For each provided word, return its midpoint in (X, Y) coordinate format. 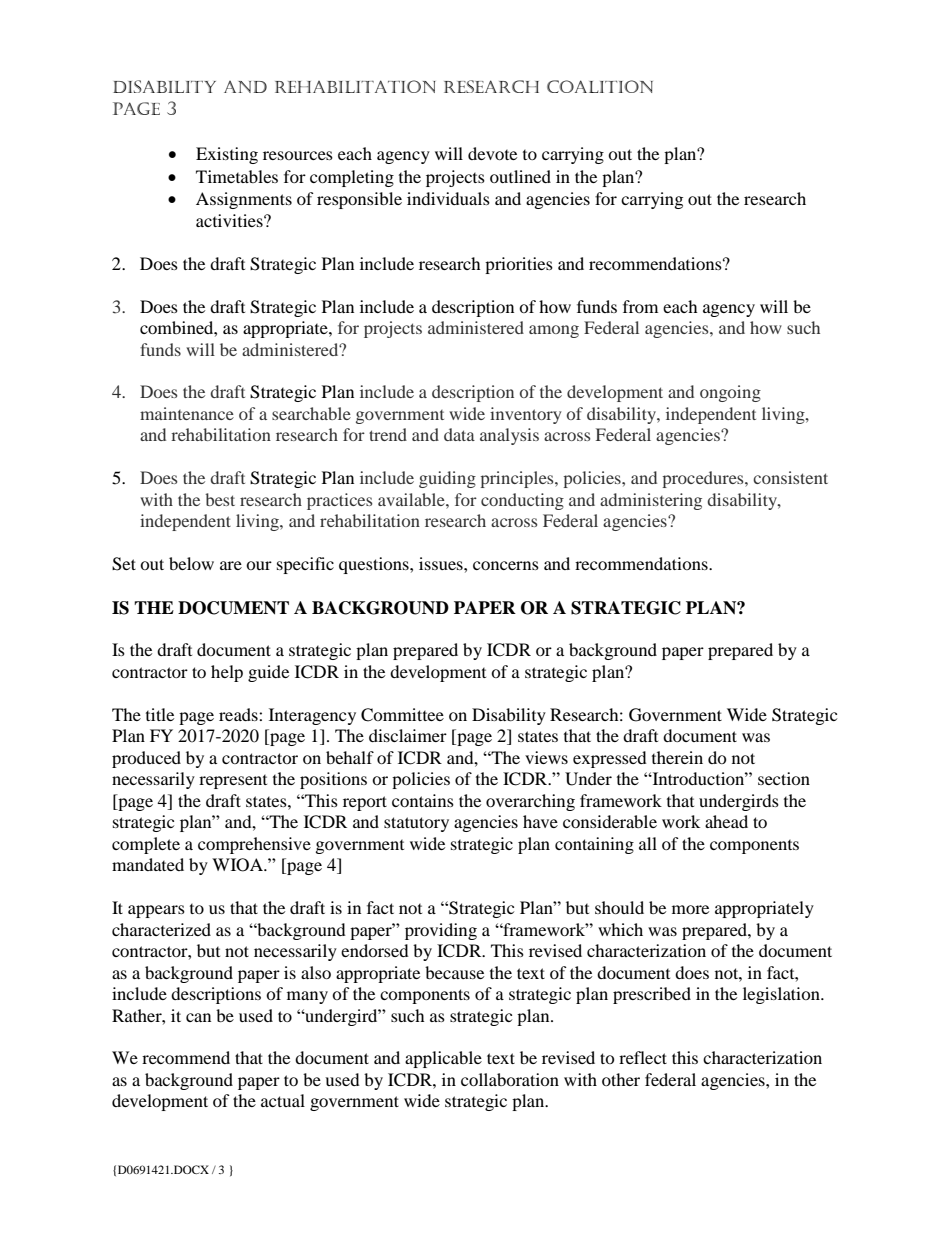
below (191, 563)
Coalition (600, 86)
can (198, 1017)
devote (492, 153)
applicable (443, 1059)
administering (651, 501)
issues (442, 563)
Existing (227, 155)
